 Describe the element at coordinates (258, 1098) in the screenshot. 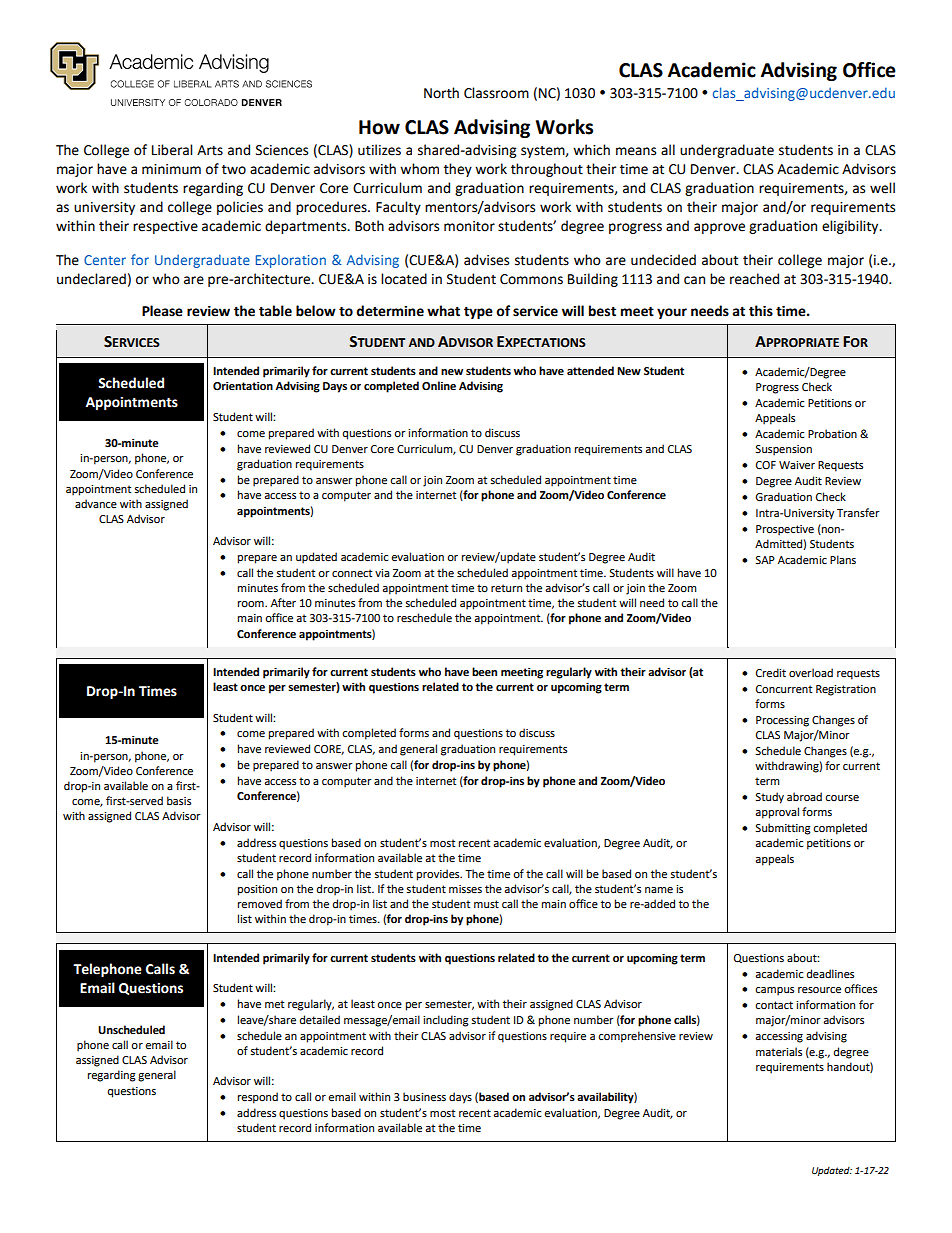

I see `respond` at that location.
